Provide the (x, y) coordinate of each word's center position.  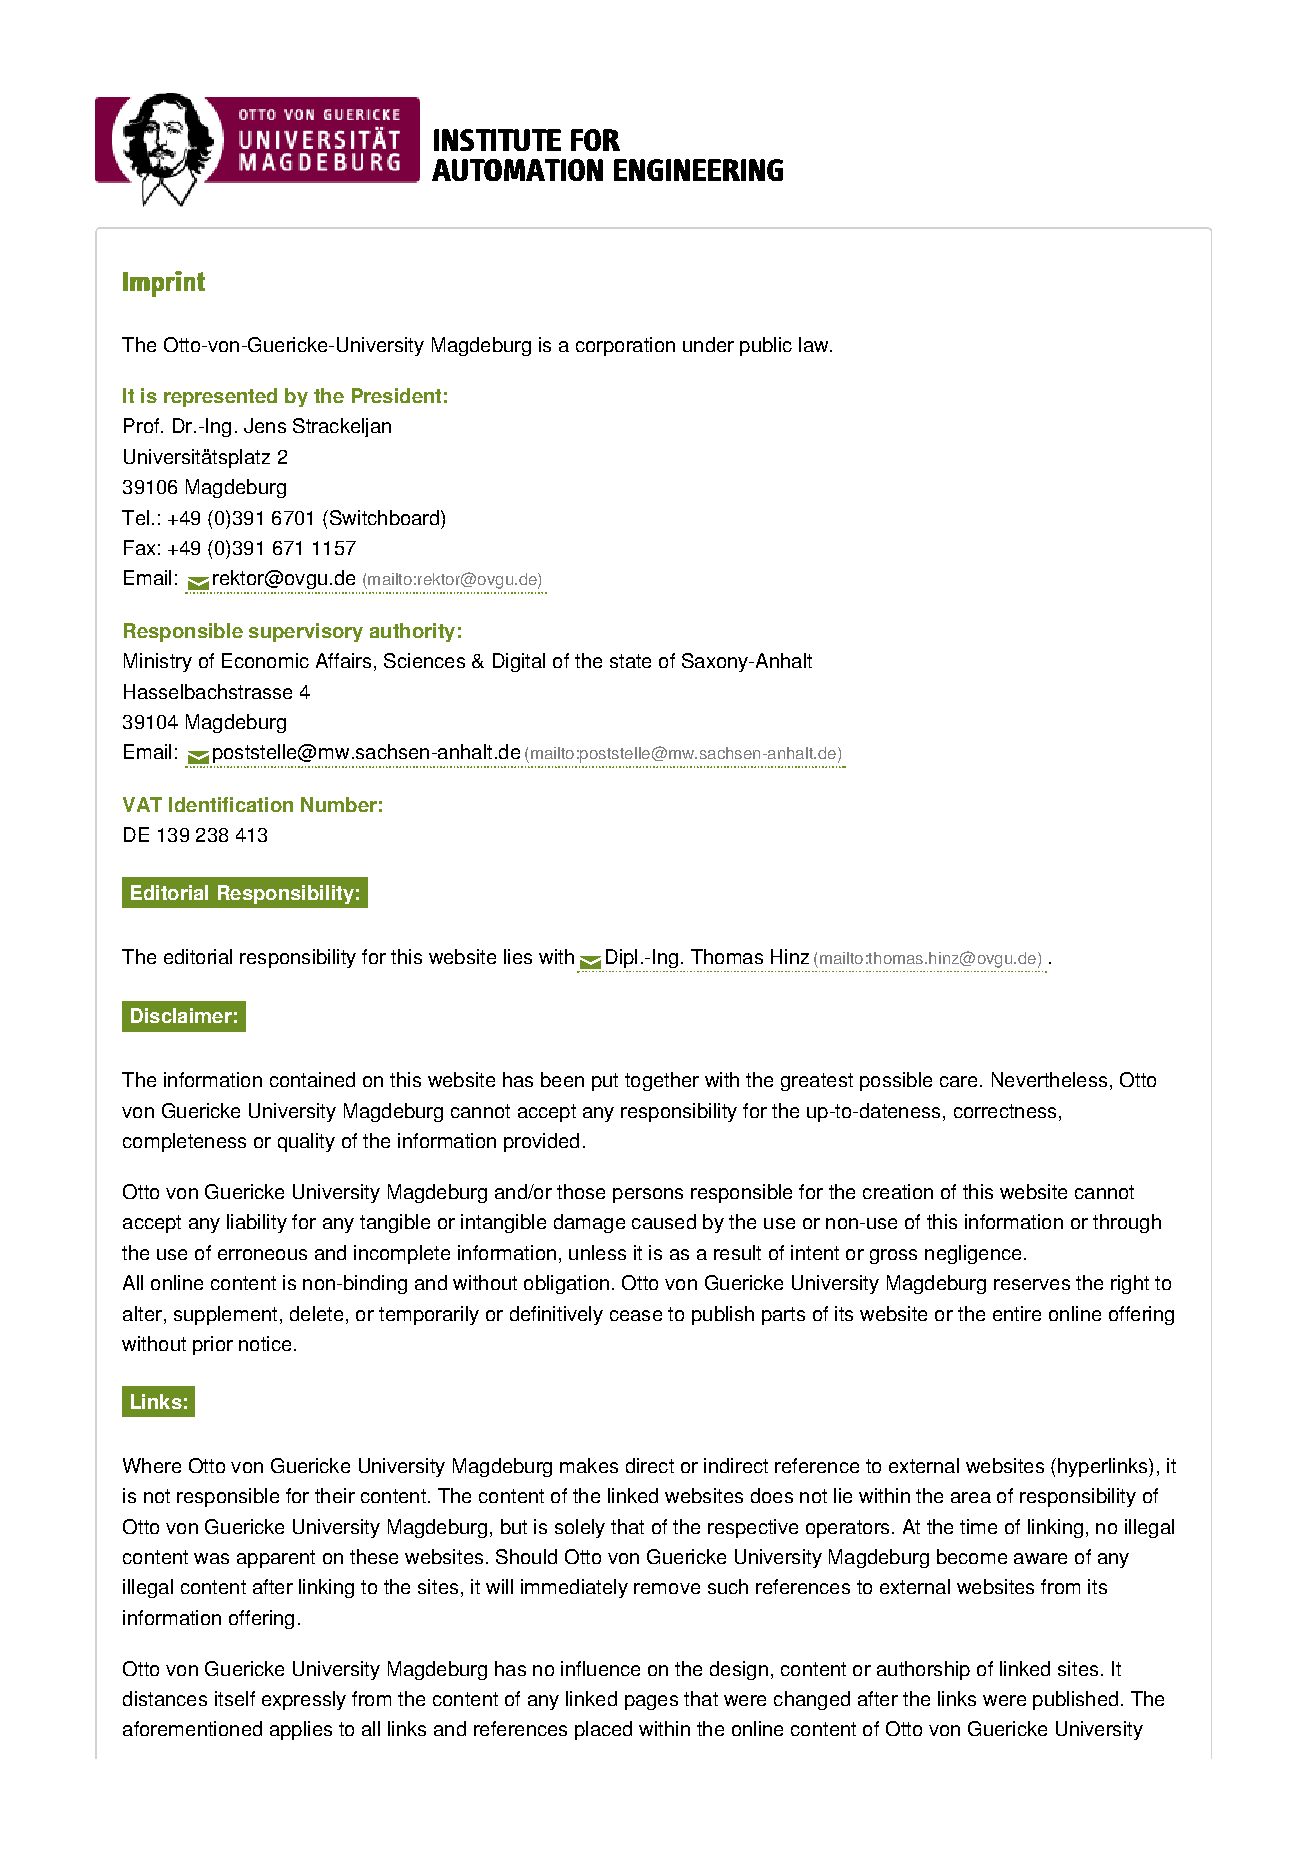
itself (235, 1698)
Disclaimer (181, 1015)
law (815, 344)
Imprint (164, 284)
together (662, 1081)
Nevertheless (1049, 1079)
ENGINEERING (698, 170)
